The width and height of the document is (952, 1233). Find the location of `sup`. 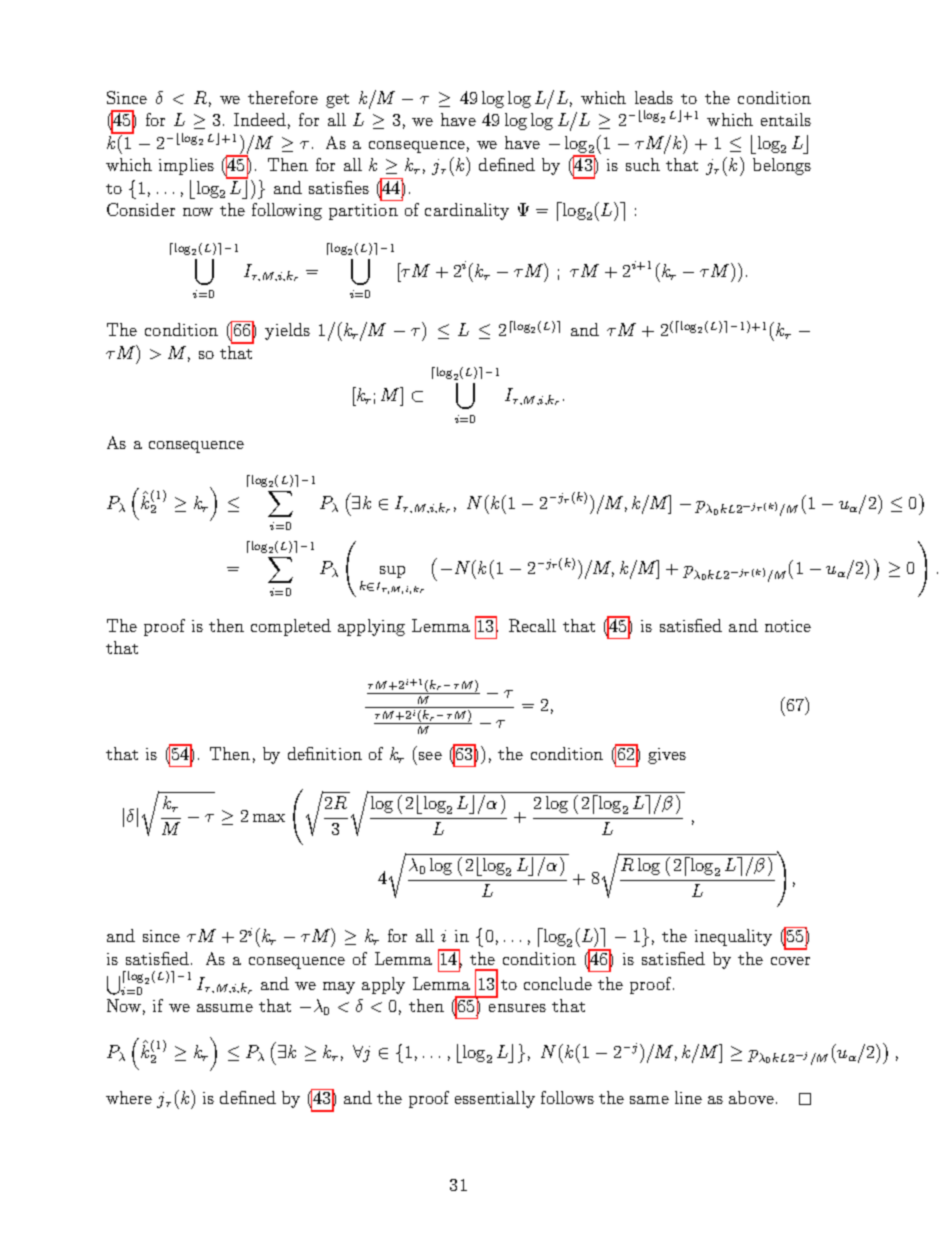

sup is located at coordinates (392, 572).
